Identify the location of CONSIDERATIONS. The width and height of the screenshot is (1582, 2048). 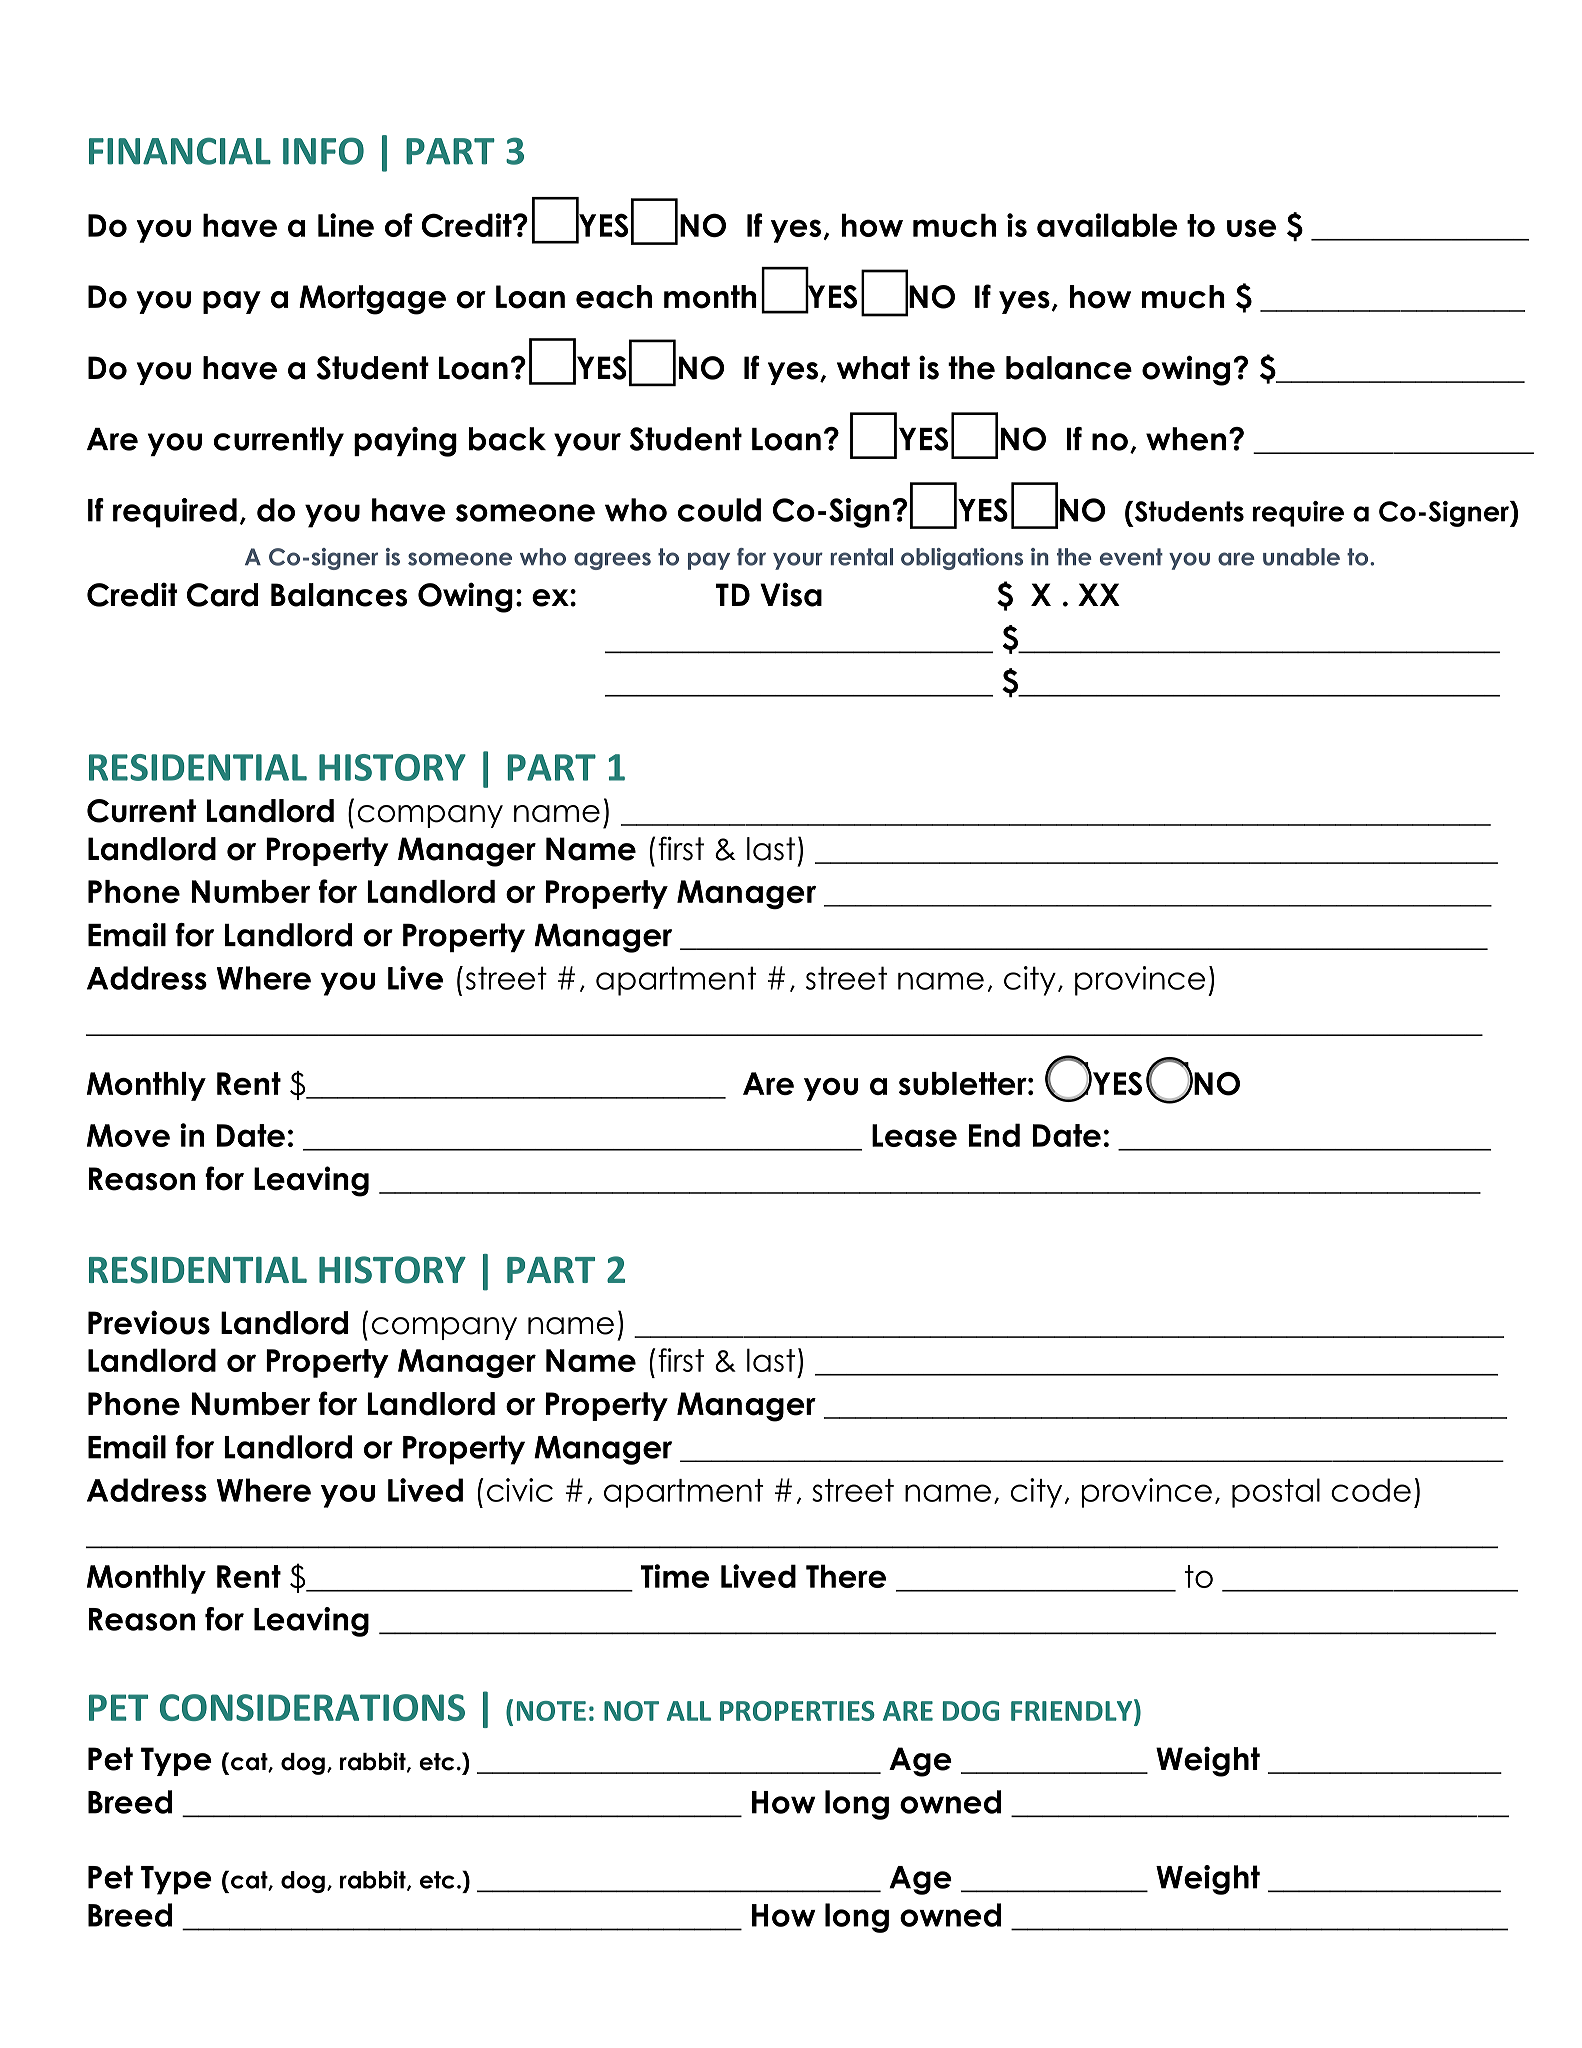
(312, 1707).
